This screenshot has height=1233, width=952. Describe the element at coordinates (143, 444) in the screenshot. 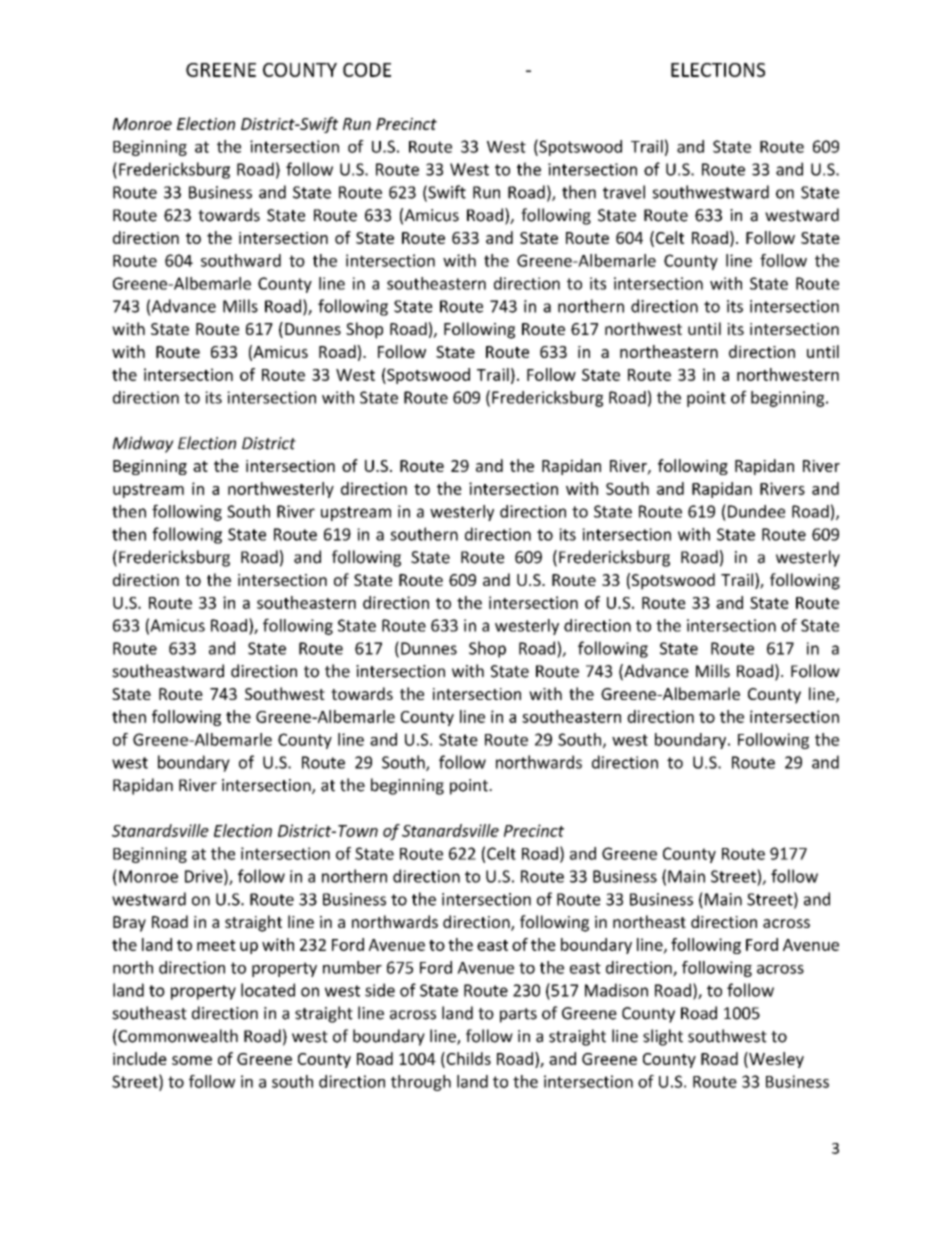

I see `Midway` at that location.
